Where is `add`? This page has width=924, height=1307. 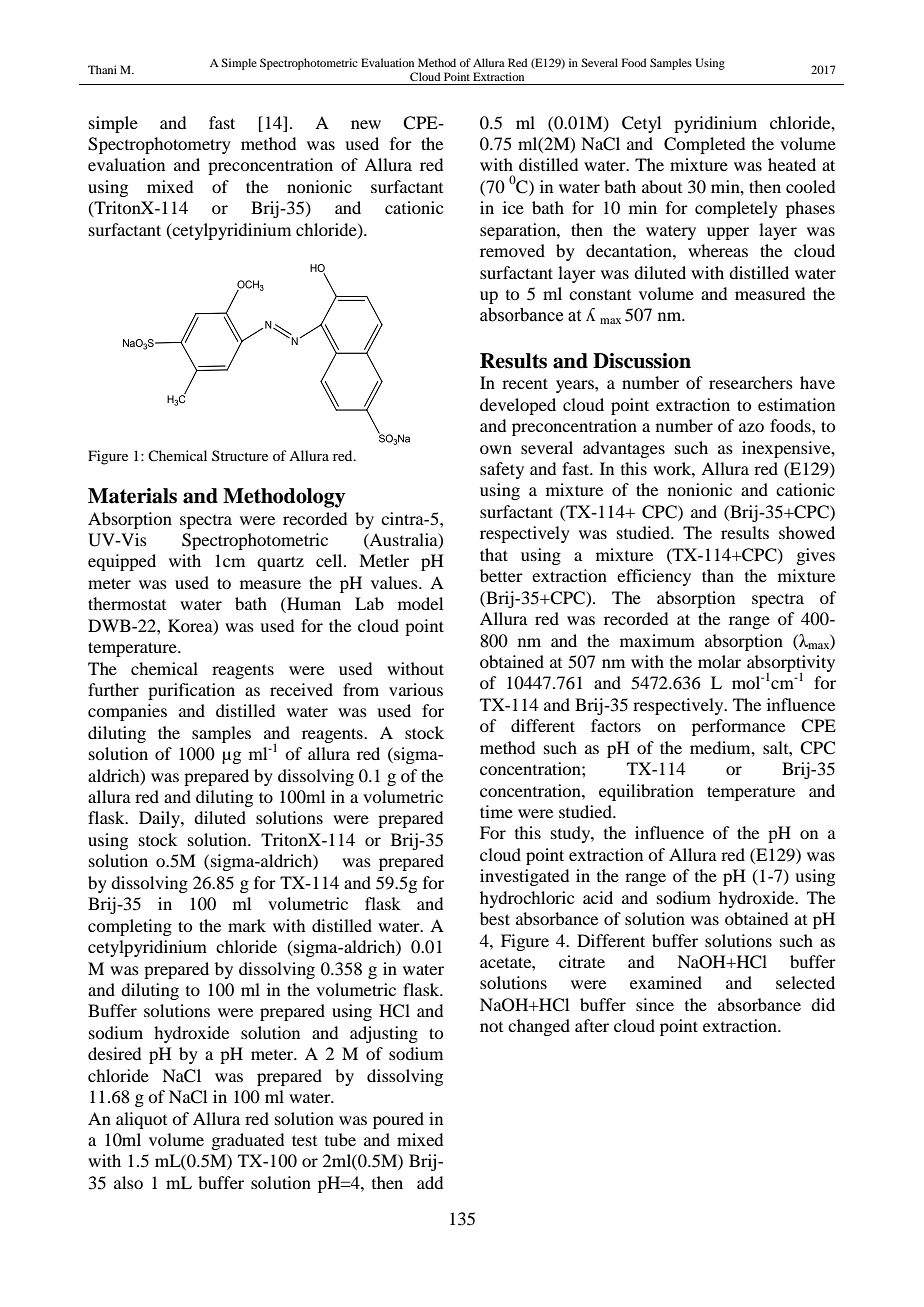 add is located at coordinates (430, 1182).
